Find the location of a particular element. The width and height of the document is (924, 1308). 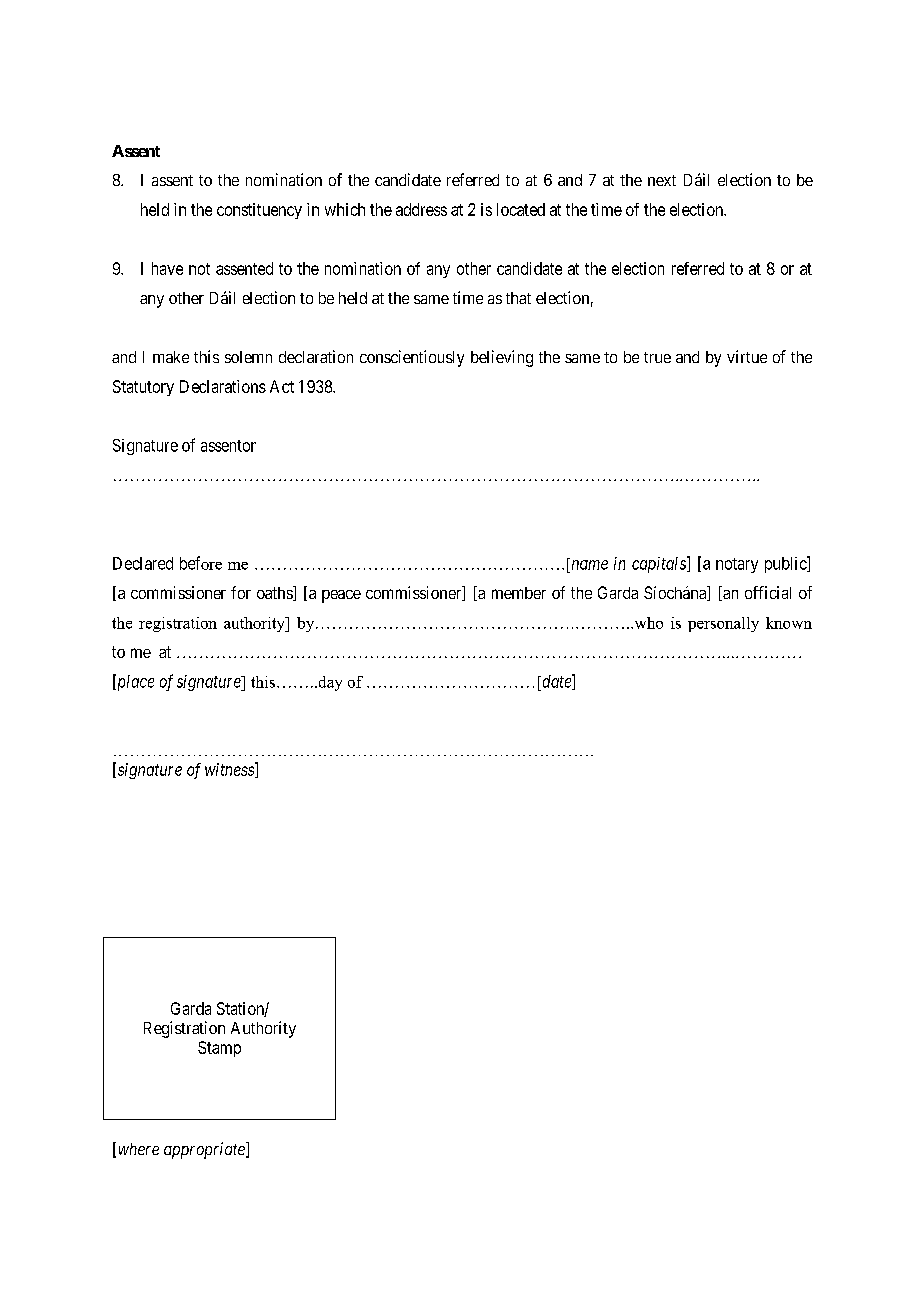

believing is located at coordinates (502, 358).
